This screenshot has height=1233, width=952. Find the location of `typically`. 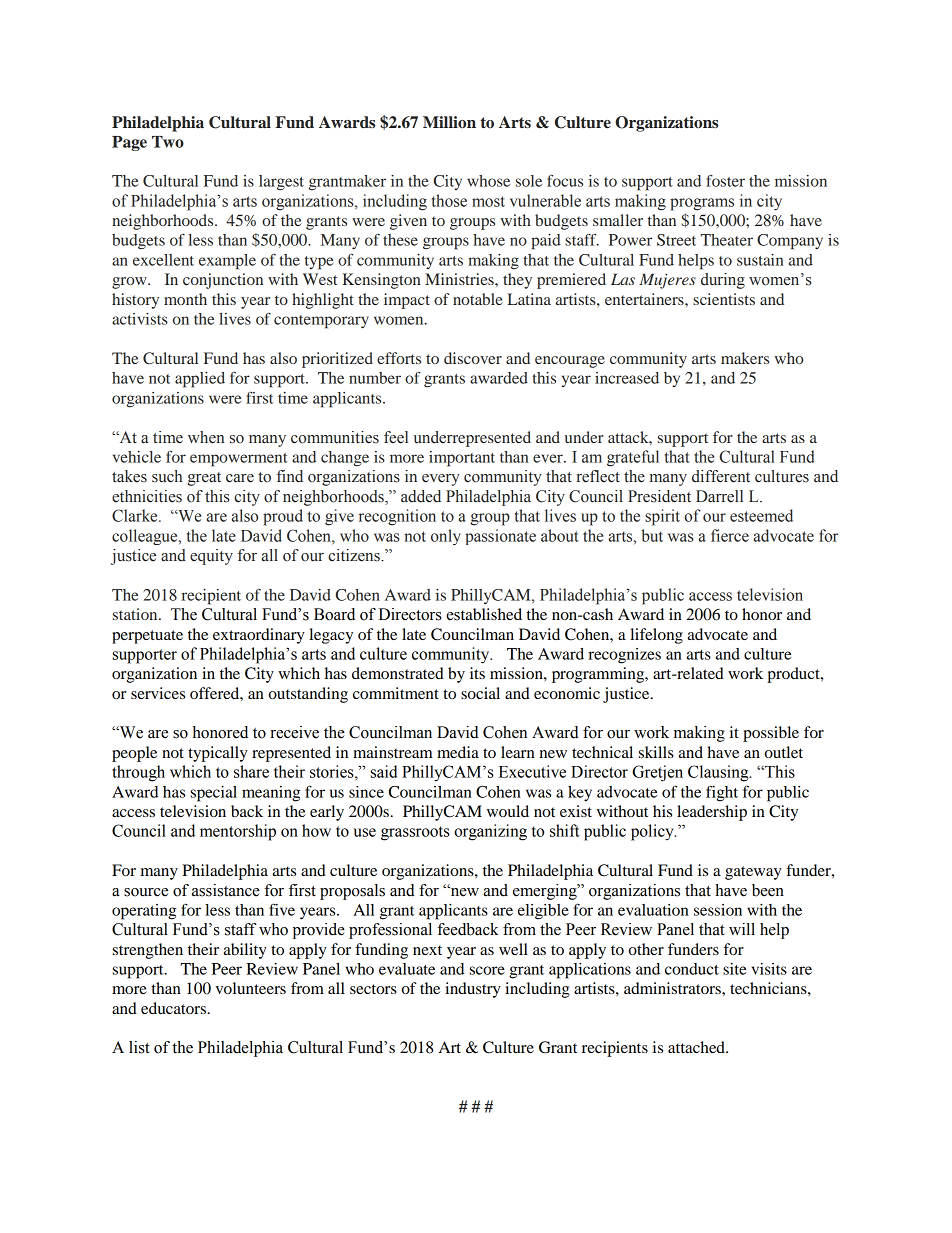

typically is located at coordinates (218, 754).
